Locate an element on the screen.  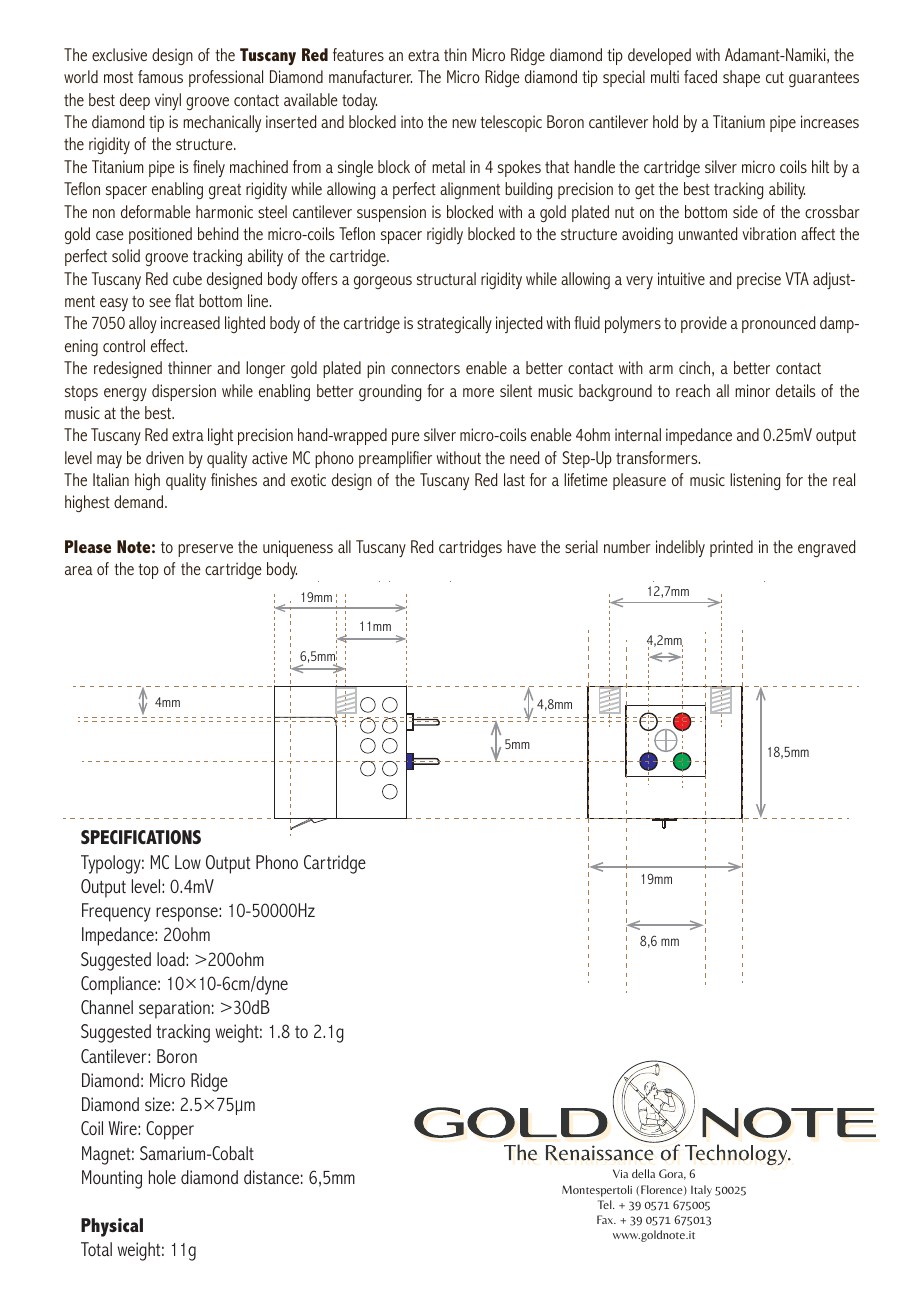
vinyl is located at coordinates (168, 101).
